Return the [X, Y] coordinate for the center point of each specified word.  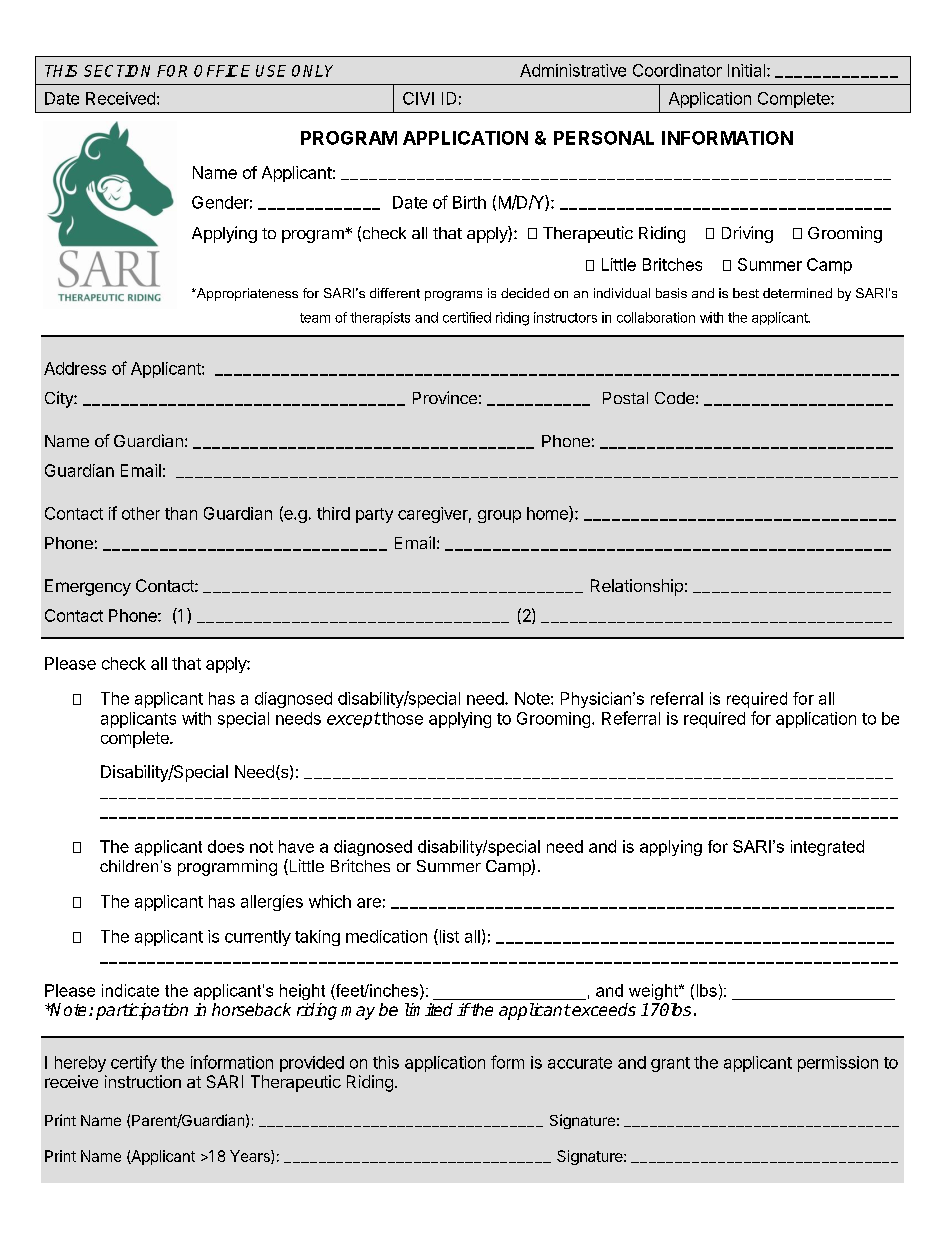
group [499, 516]
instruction [143, 1081]
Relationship [637, 587]
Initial [746, 70]
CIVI [418, 98]
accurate [580, 1063]
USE [271, 71]
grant [670, 1064]
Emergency [88, 587]
